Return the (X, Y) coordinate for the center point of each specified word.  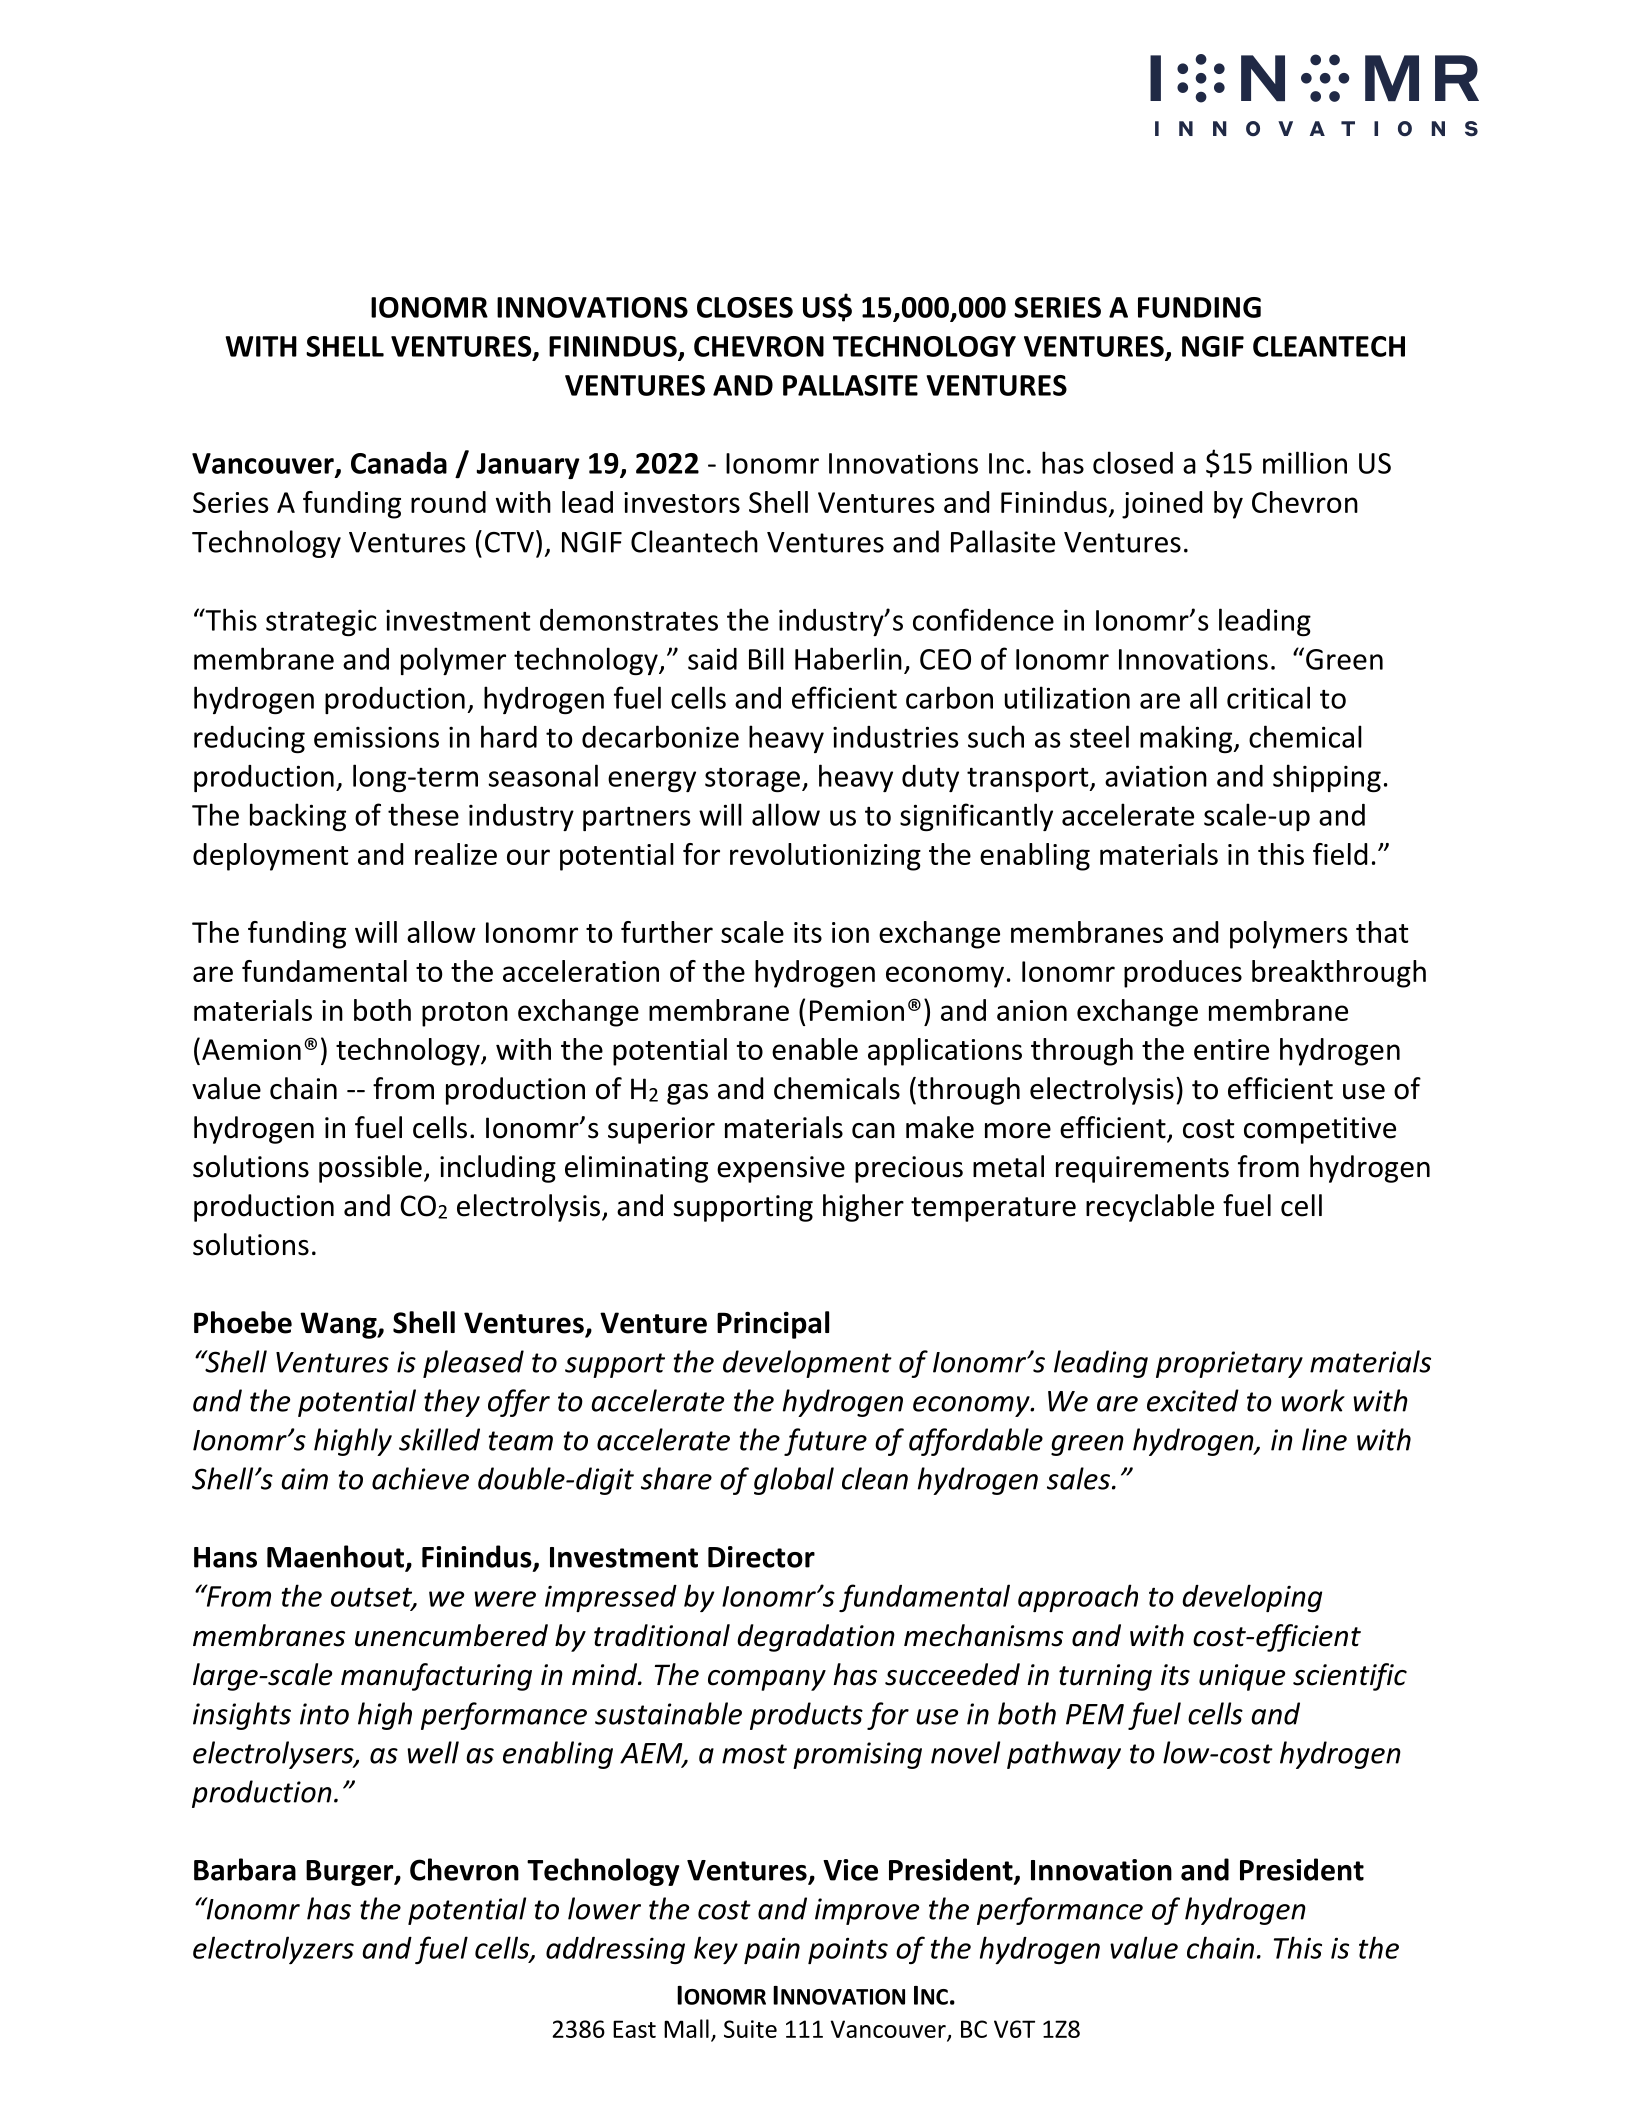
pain (772, 1950)
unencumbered (451, 1635)
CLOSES (745, 307)
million (1305, 462)
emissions (376, 737)
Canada (399, 463)
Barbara (245, 1869)
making (1187, 739)
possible (370, 1169)
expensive (781, 1169)
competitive (1320, 1130)
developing (1252, 1598)
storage (752, 780)
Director (761, 1557)
